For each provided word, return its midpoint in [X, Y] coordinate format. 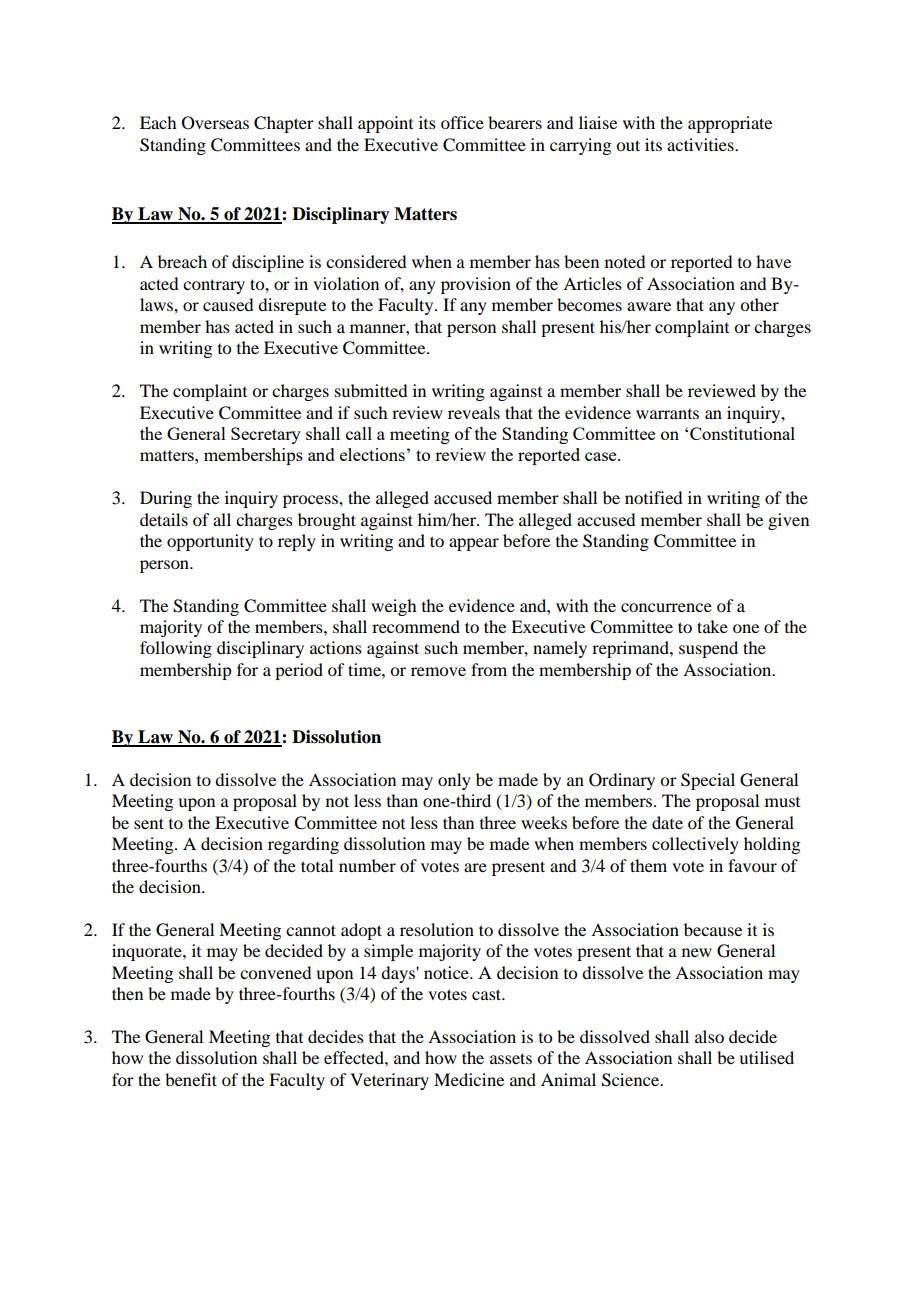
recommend [416, 626]
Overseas [215, 123]
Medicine [469, 1079]
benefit [191, 1079]
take [712, 626]
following [176, 649]
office [462, 122]
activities [701, 144]
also [709, 1036]
